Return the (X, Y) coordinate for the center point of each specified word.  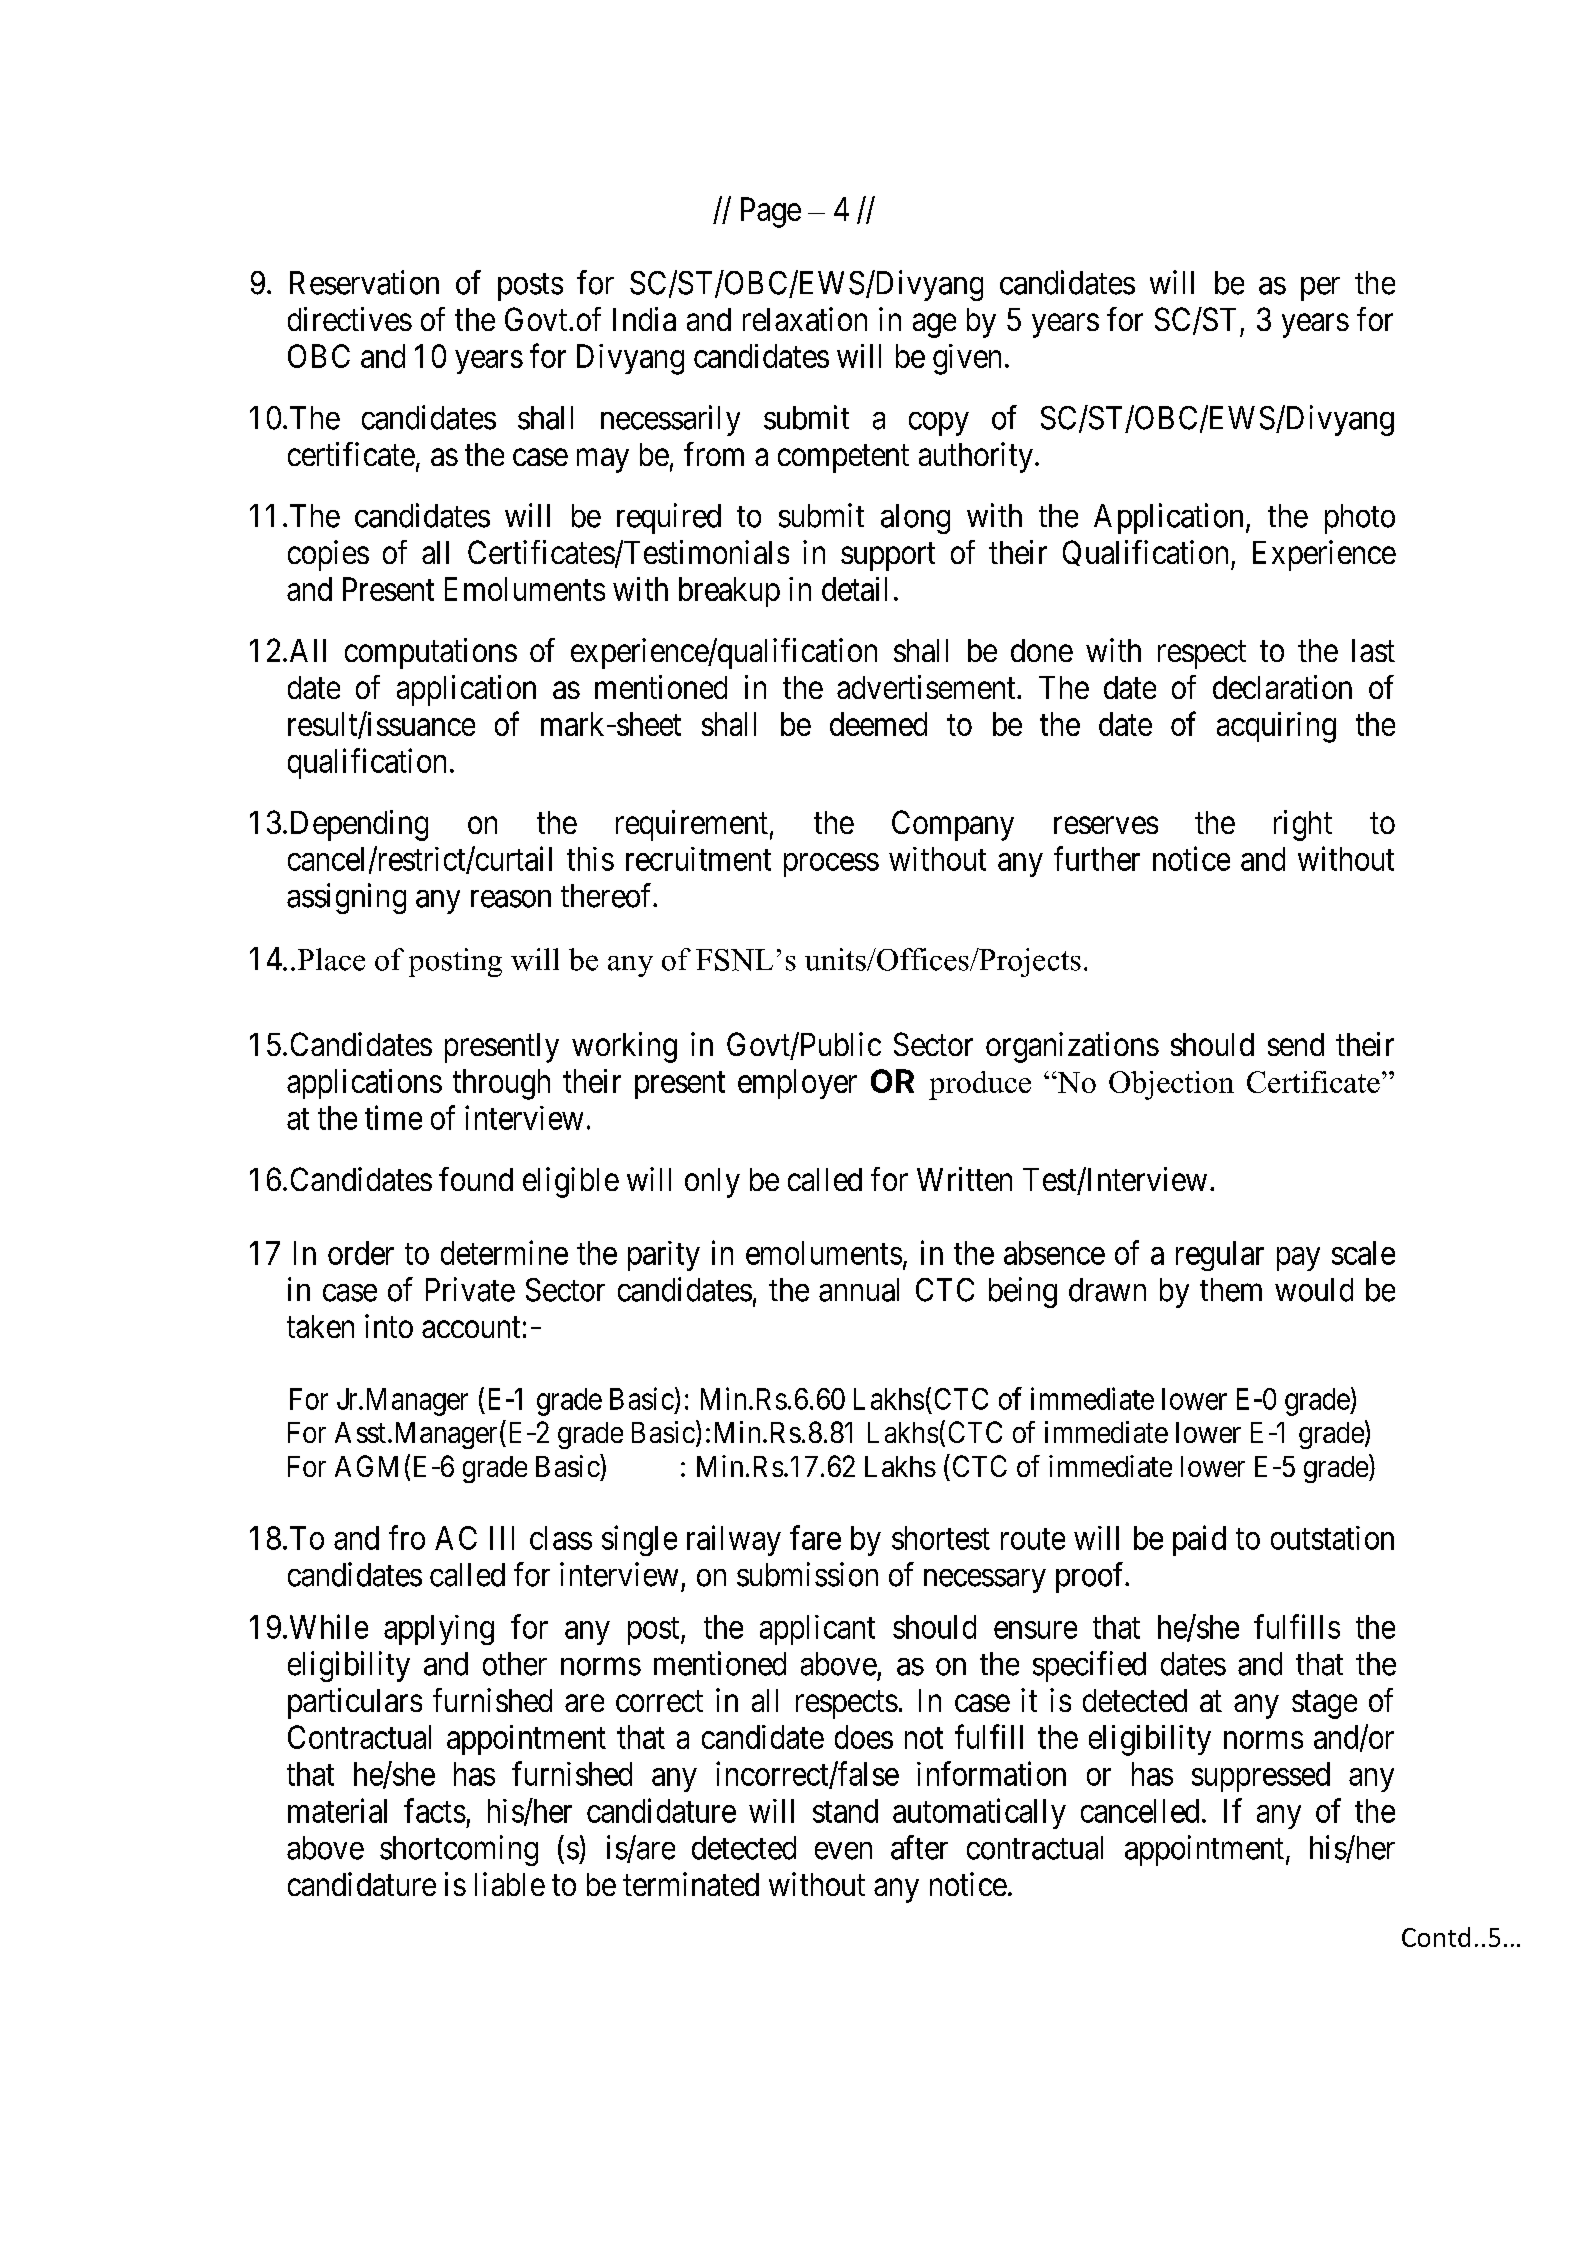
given (967, 359)
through (501, 1084)
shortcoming (459, 1850)
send (1296, 1044)
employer (797, 1084)
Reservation (364, 282)
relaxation (805, 319)
